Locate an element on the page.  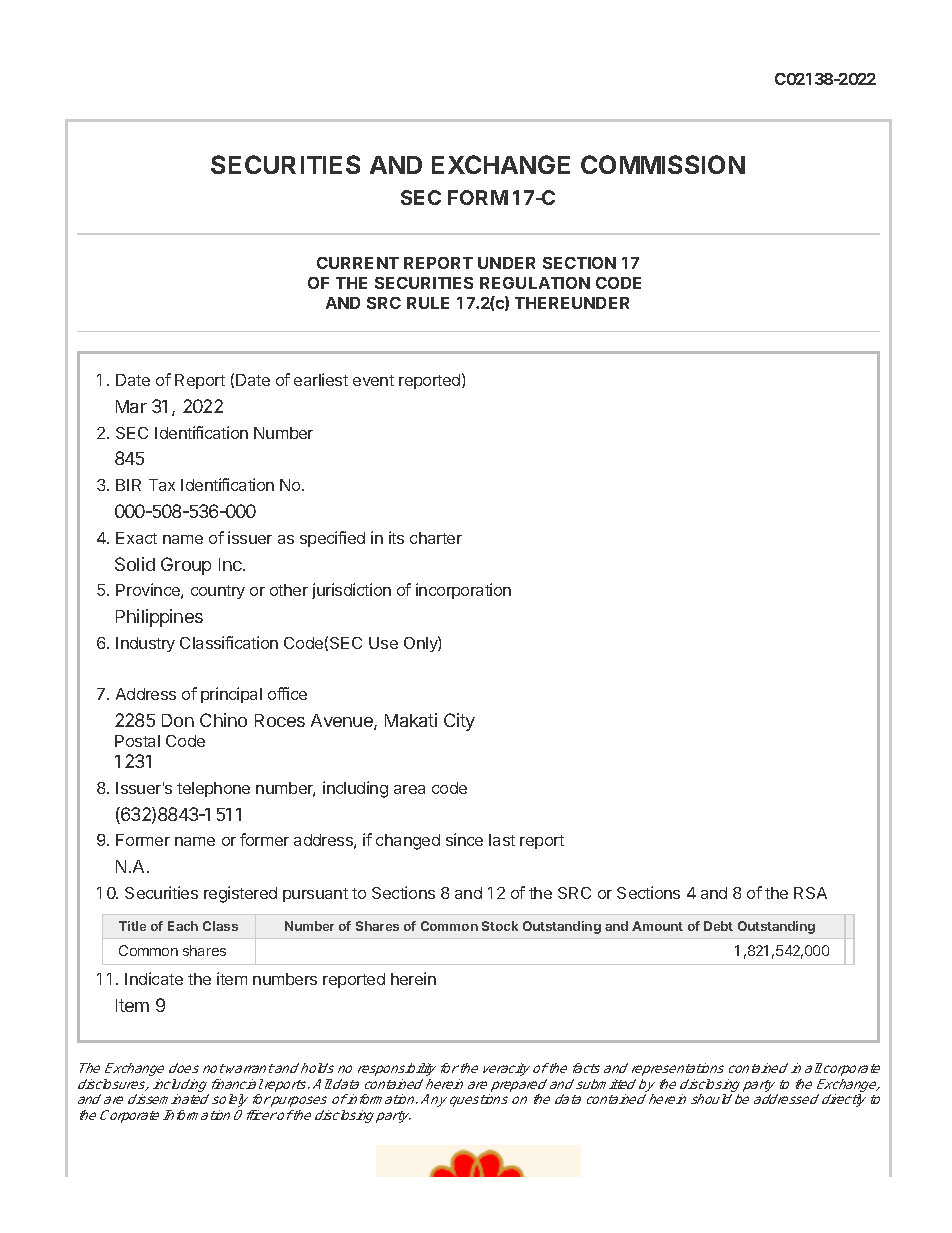
charter is located at coordinates (436, 538).
